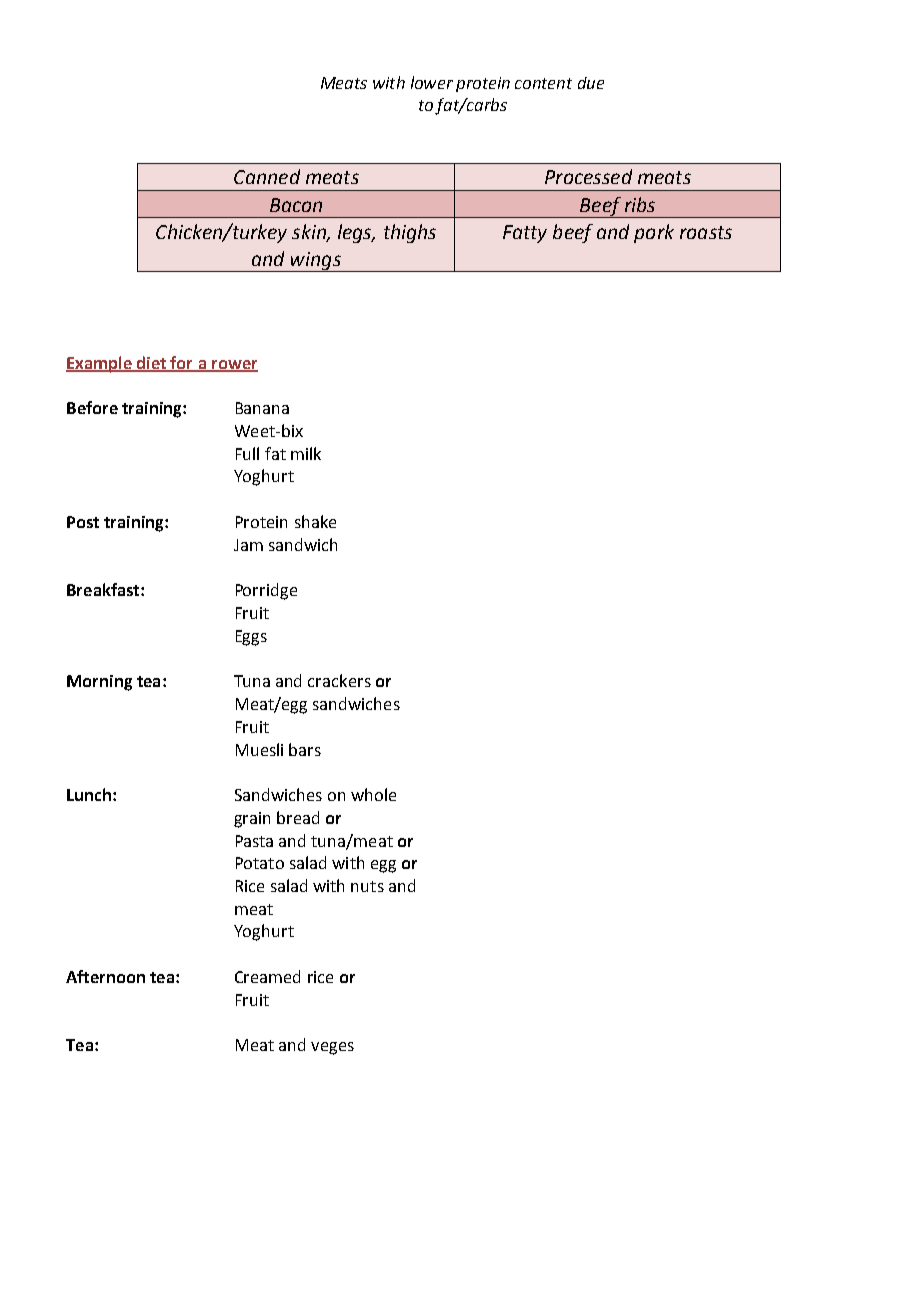  What do you see at coordinates (105, 976) in the screenshot?
I see `Afternoon` at bounding box center [105, 976].
